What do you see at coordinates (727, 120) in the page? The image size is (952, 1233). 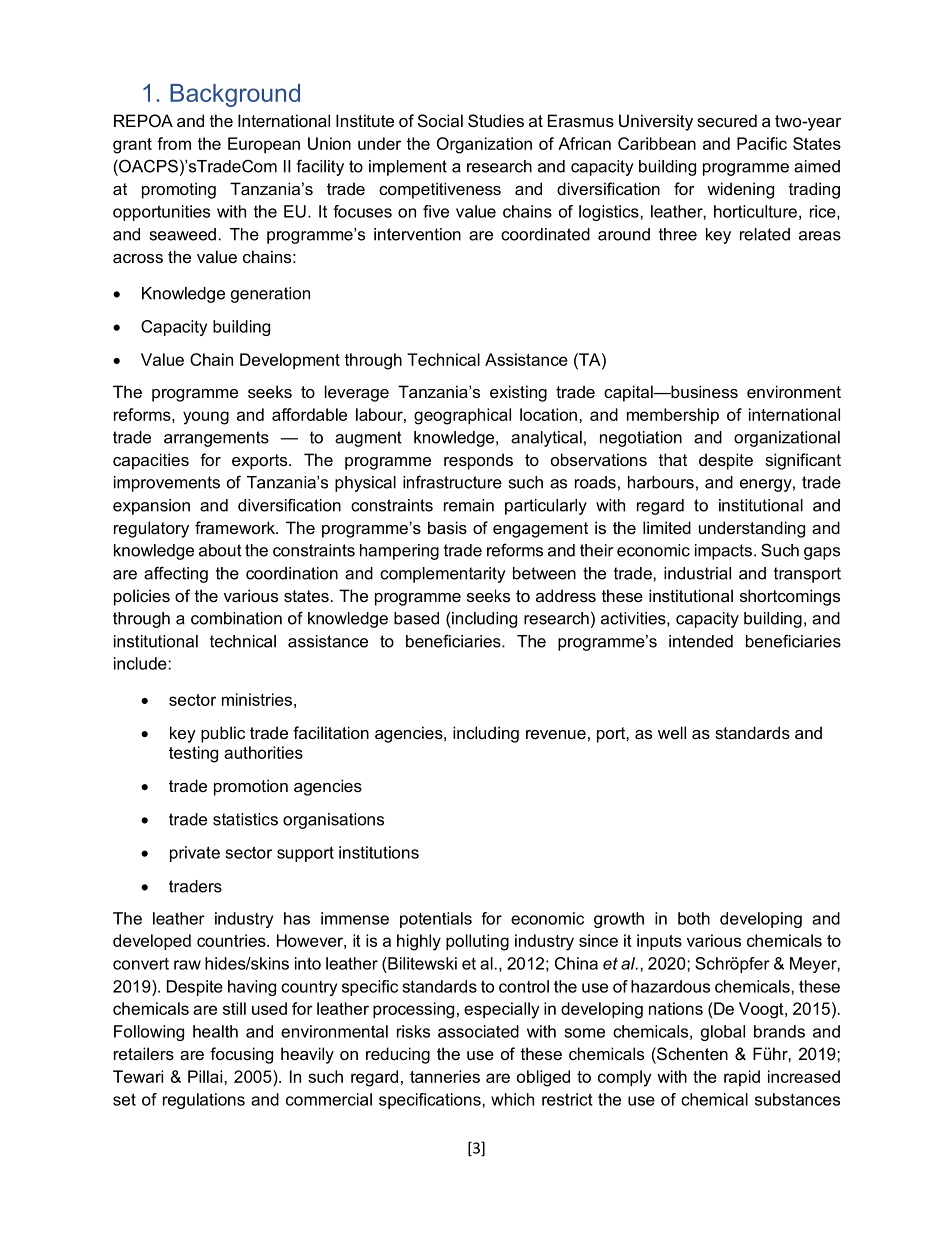 I see `secured` at bounding box center [727, 120].
